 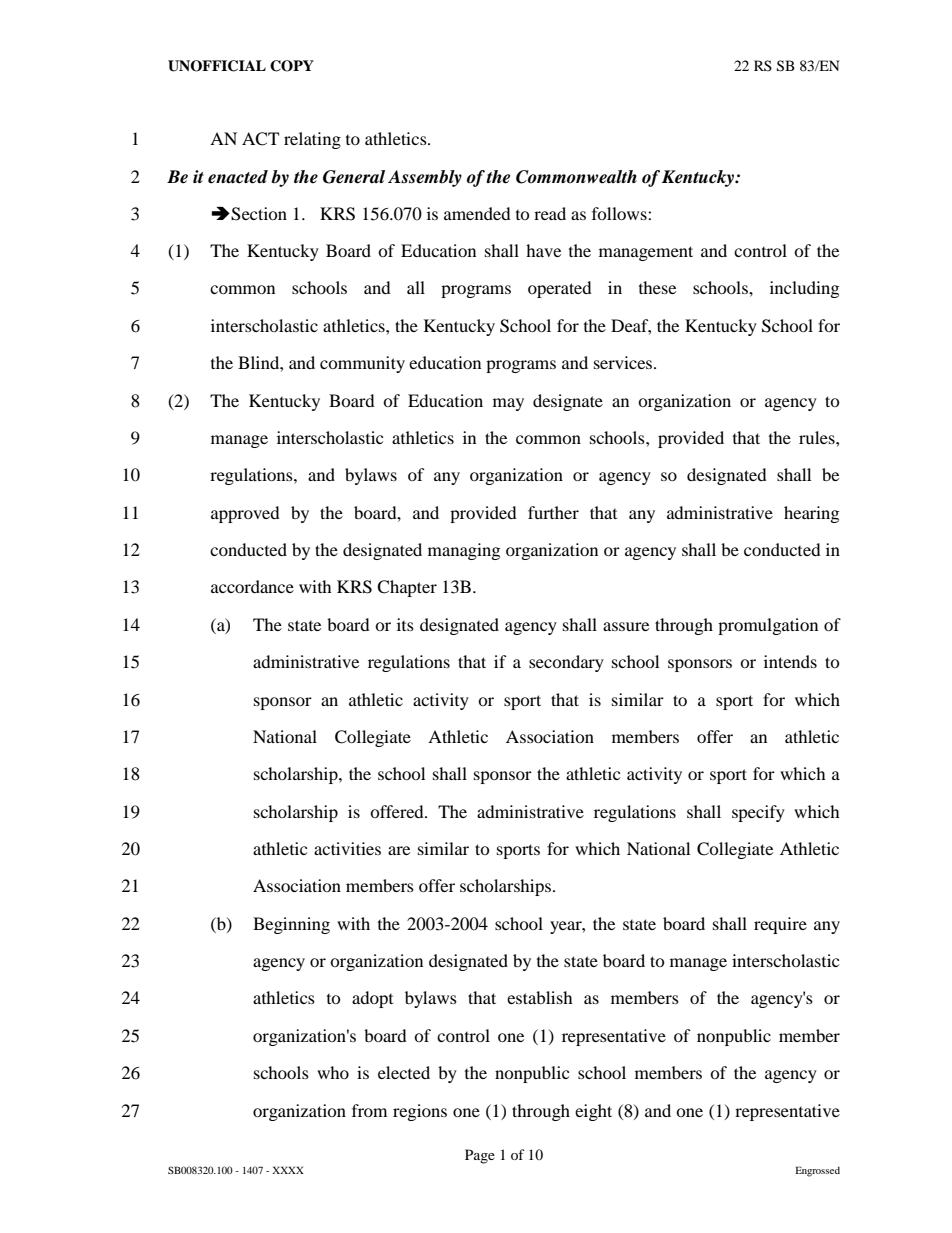 I want to click on approved, so click(x=245, y=514).
